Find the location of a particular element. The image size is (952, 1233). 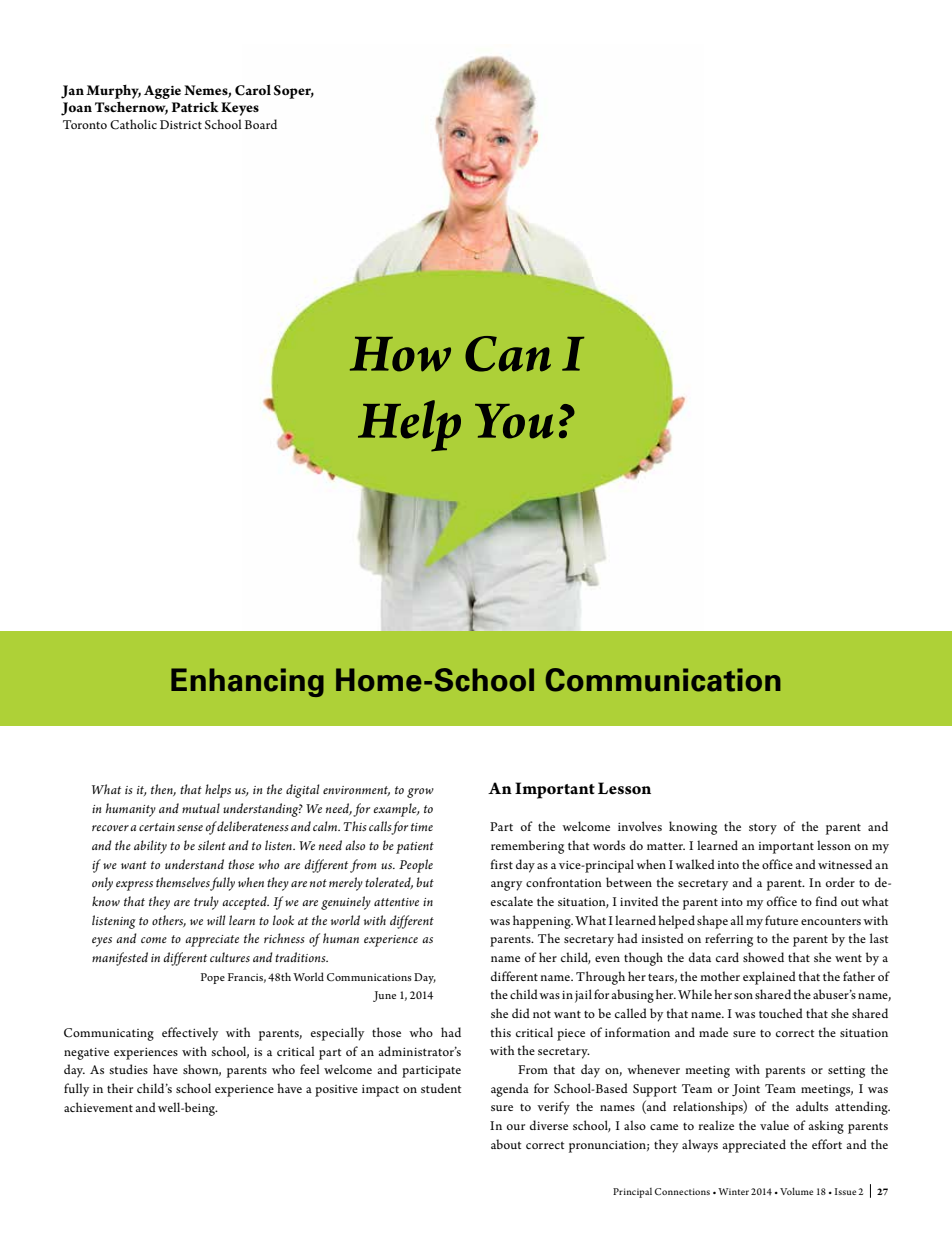

Soper is located at coordinates (294, 92).
